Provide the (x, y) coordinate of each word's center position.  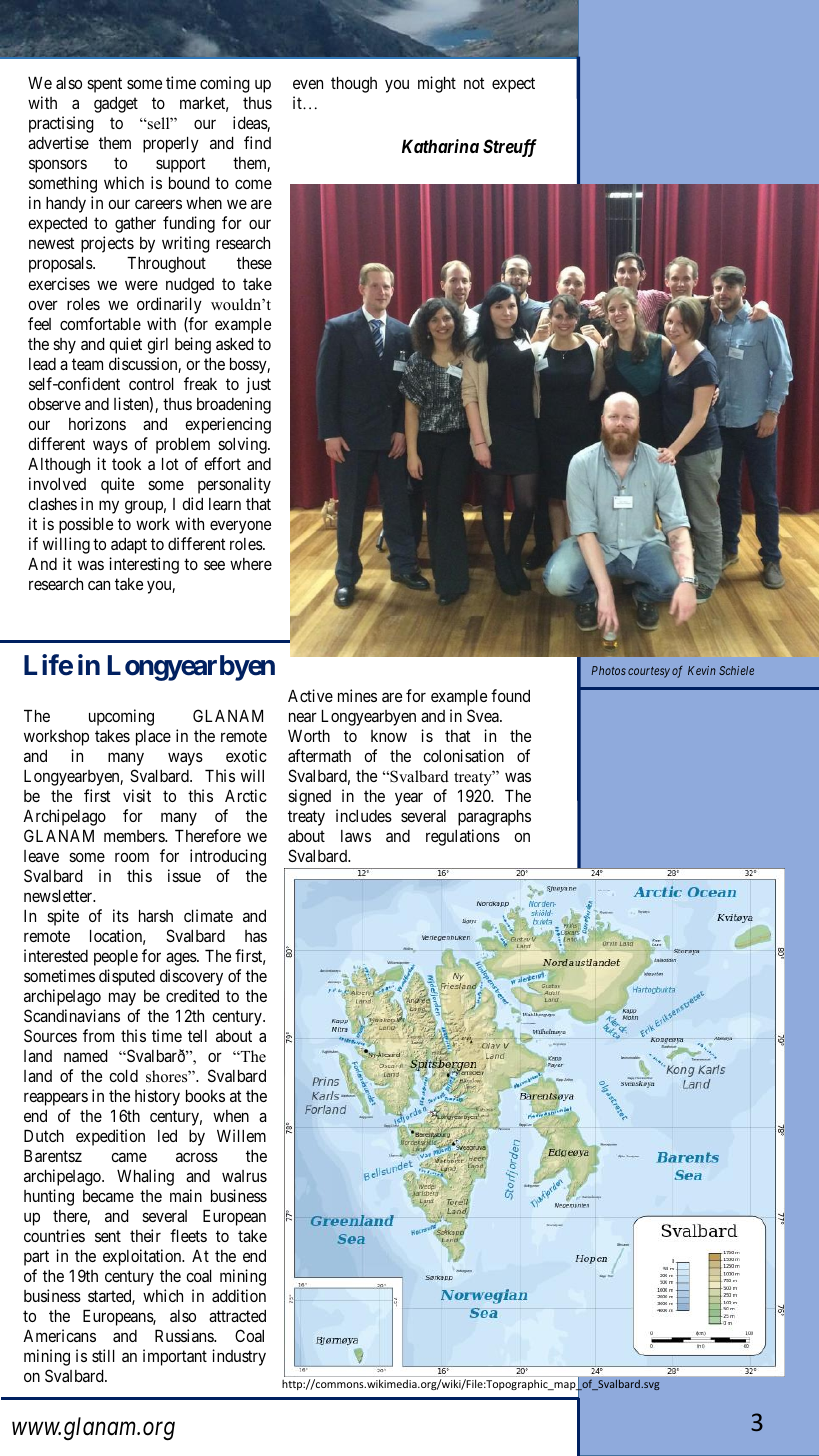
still (103, 1355)
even (308, 84)
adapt (129, 546)
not (474, 83)
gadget (116, 105)
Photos (609, 670)
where (251, 564)
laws (356, 836)
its (121, 915)
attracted (237, 1316)
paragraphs (494, 818)
